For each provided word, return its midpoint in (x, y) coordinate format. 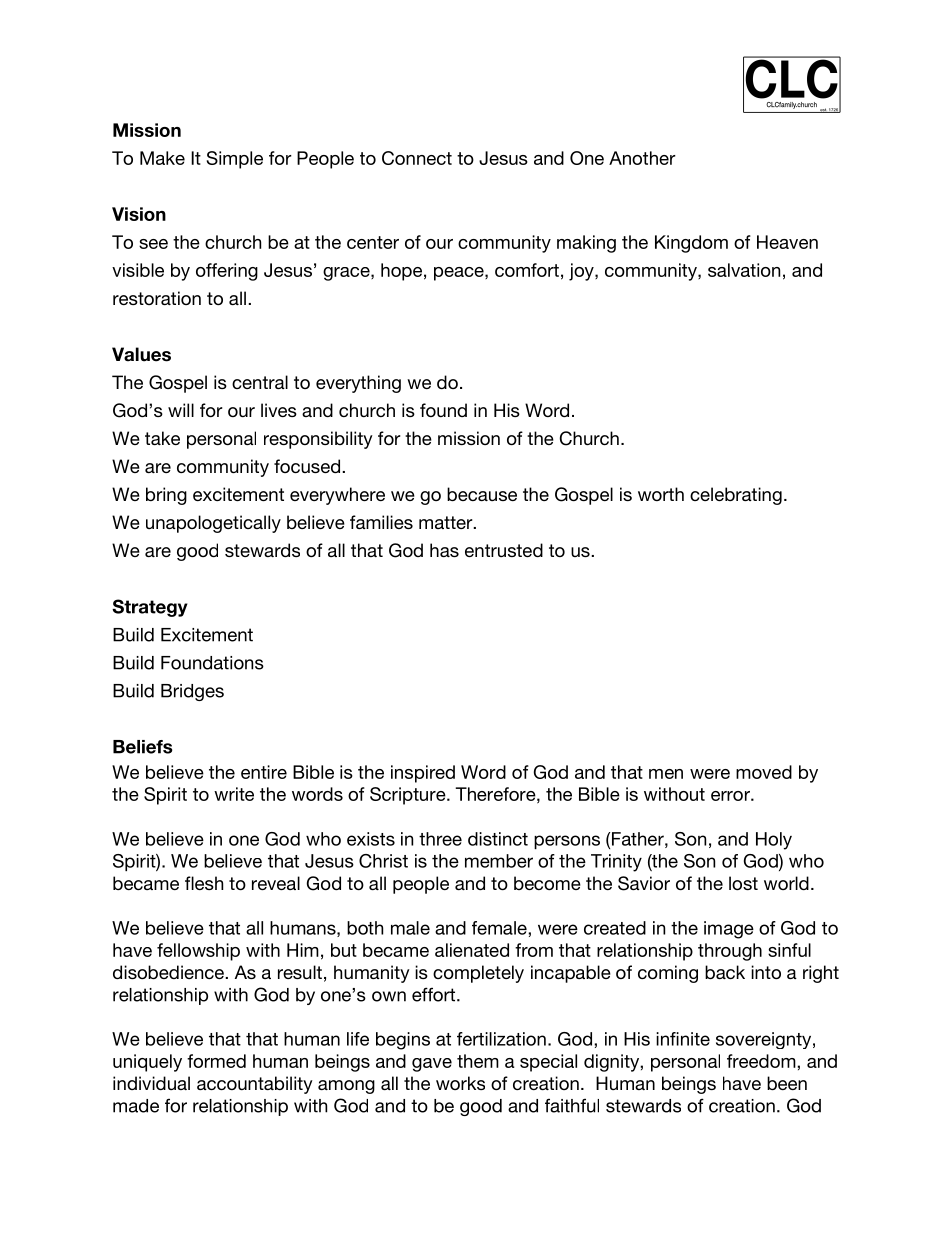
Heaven (787, 242)
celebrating (736, 496)
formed (216, 1061)
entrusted (504, 550)
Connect (417, 158)
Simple (235, 160)
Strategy (150, 608)
